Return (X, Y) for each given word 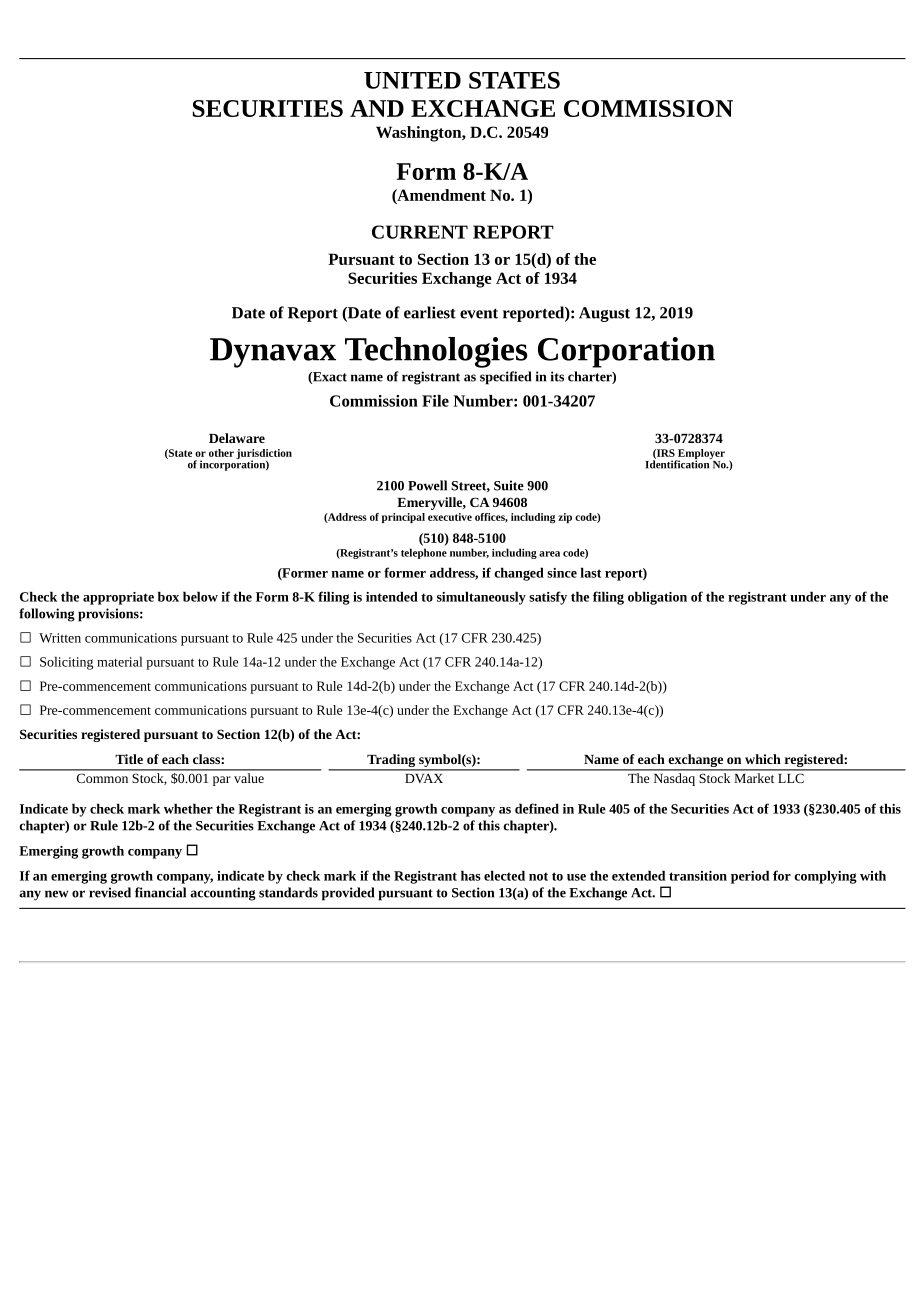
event (479, 313)
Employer (700, 455)
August (604, 314)
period (750, 877)
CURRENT (420, 232)
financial (160, 892)
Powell (427, 485)
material (120, 661)
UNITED (412, 80)
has (471, 875)
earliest (430, 312)
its (557, 376)
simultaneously (481, 598)
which (763, 759)
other (221, 453)
